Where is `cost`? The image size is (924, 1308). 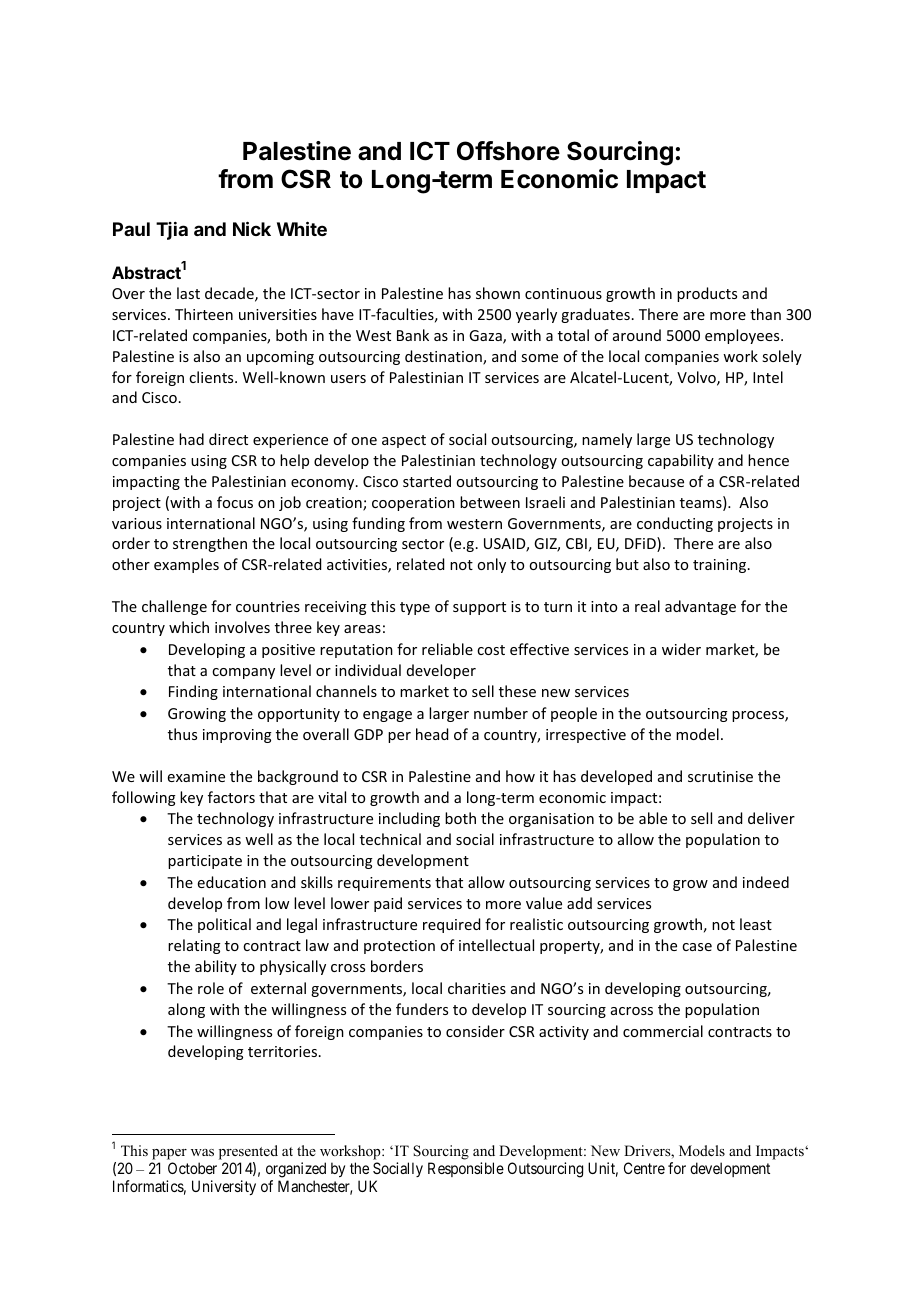
cost is located at coordinates (491, 650).
